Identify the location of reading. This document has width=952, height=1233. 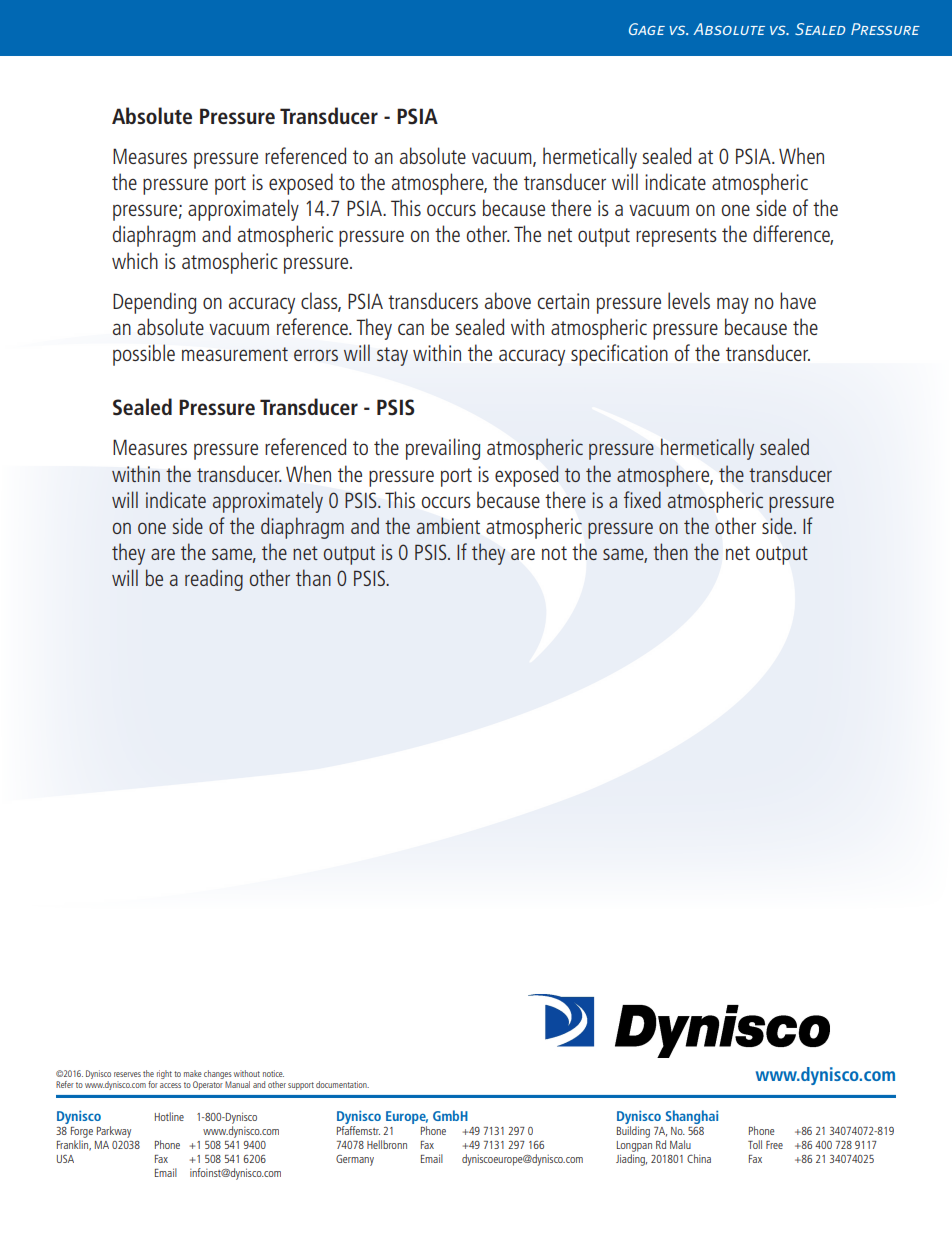
(214, 580).
